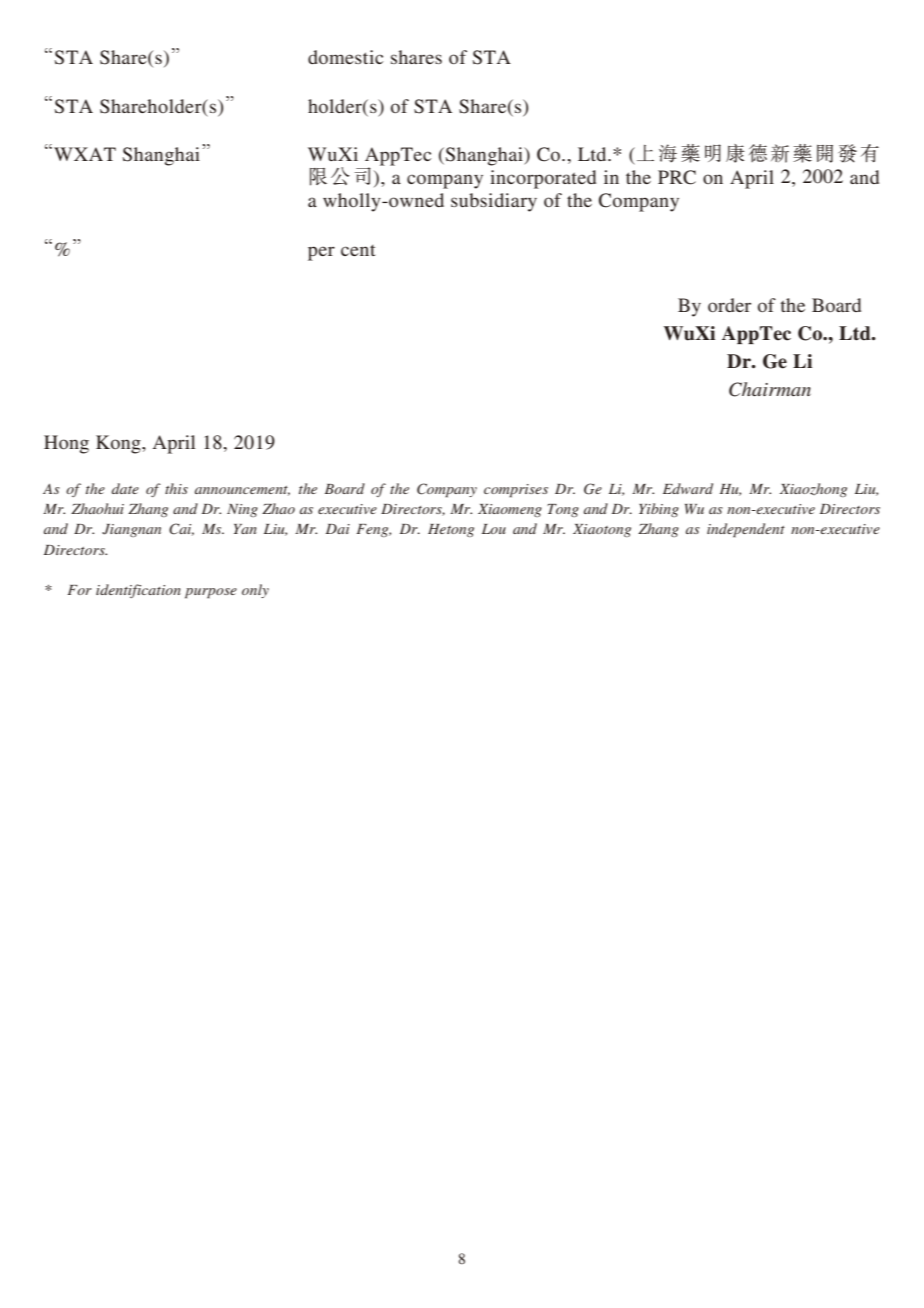  I want to click on identification, so click(138, 591).
